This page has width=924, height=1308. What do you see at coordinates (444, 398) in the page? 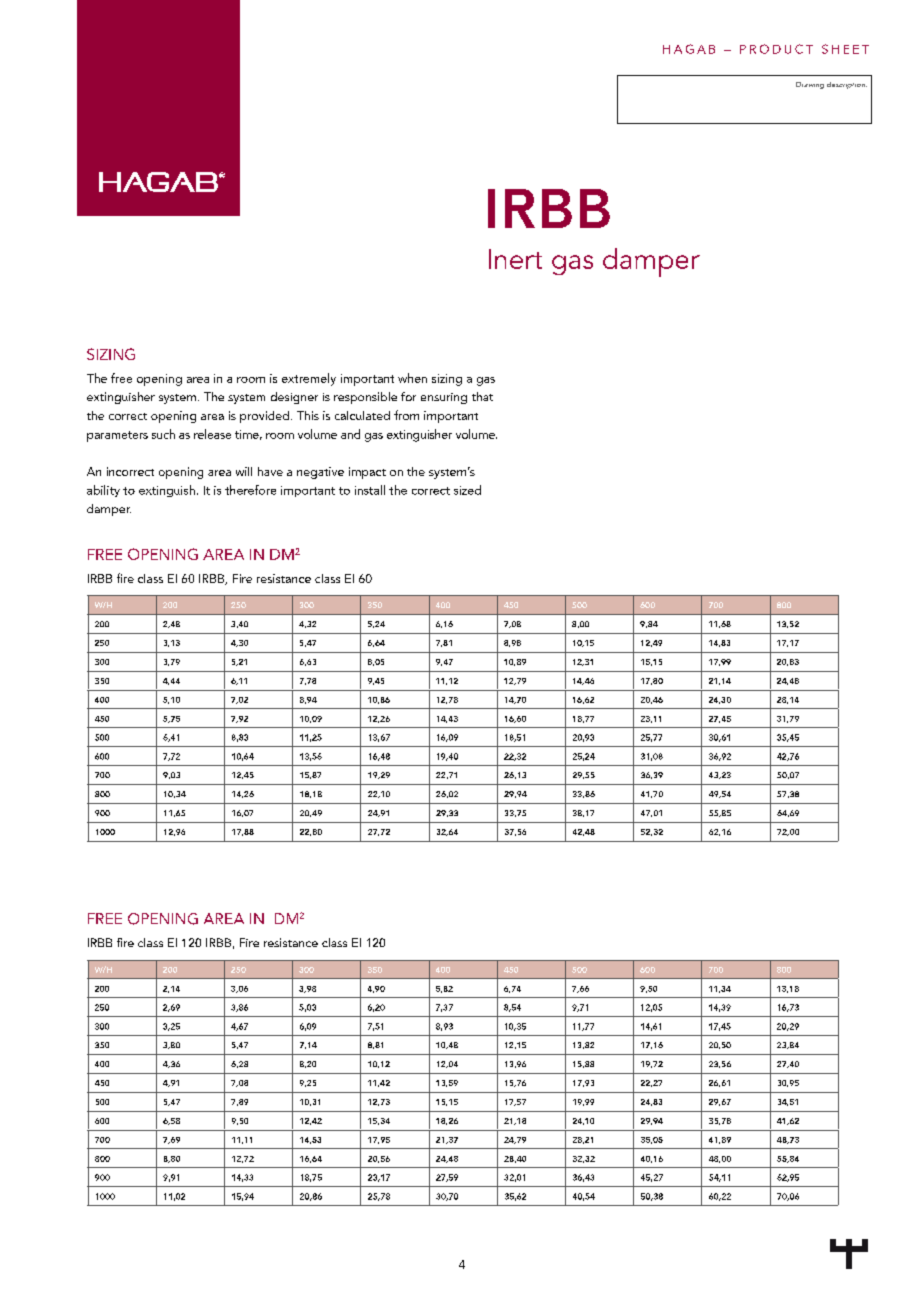
I see `ensuring` at bounding box center [444, 398].
